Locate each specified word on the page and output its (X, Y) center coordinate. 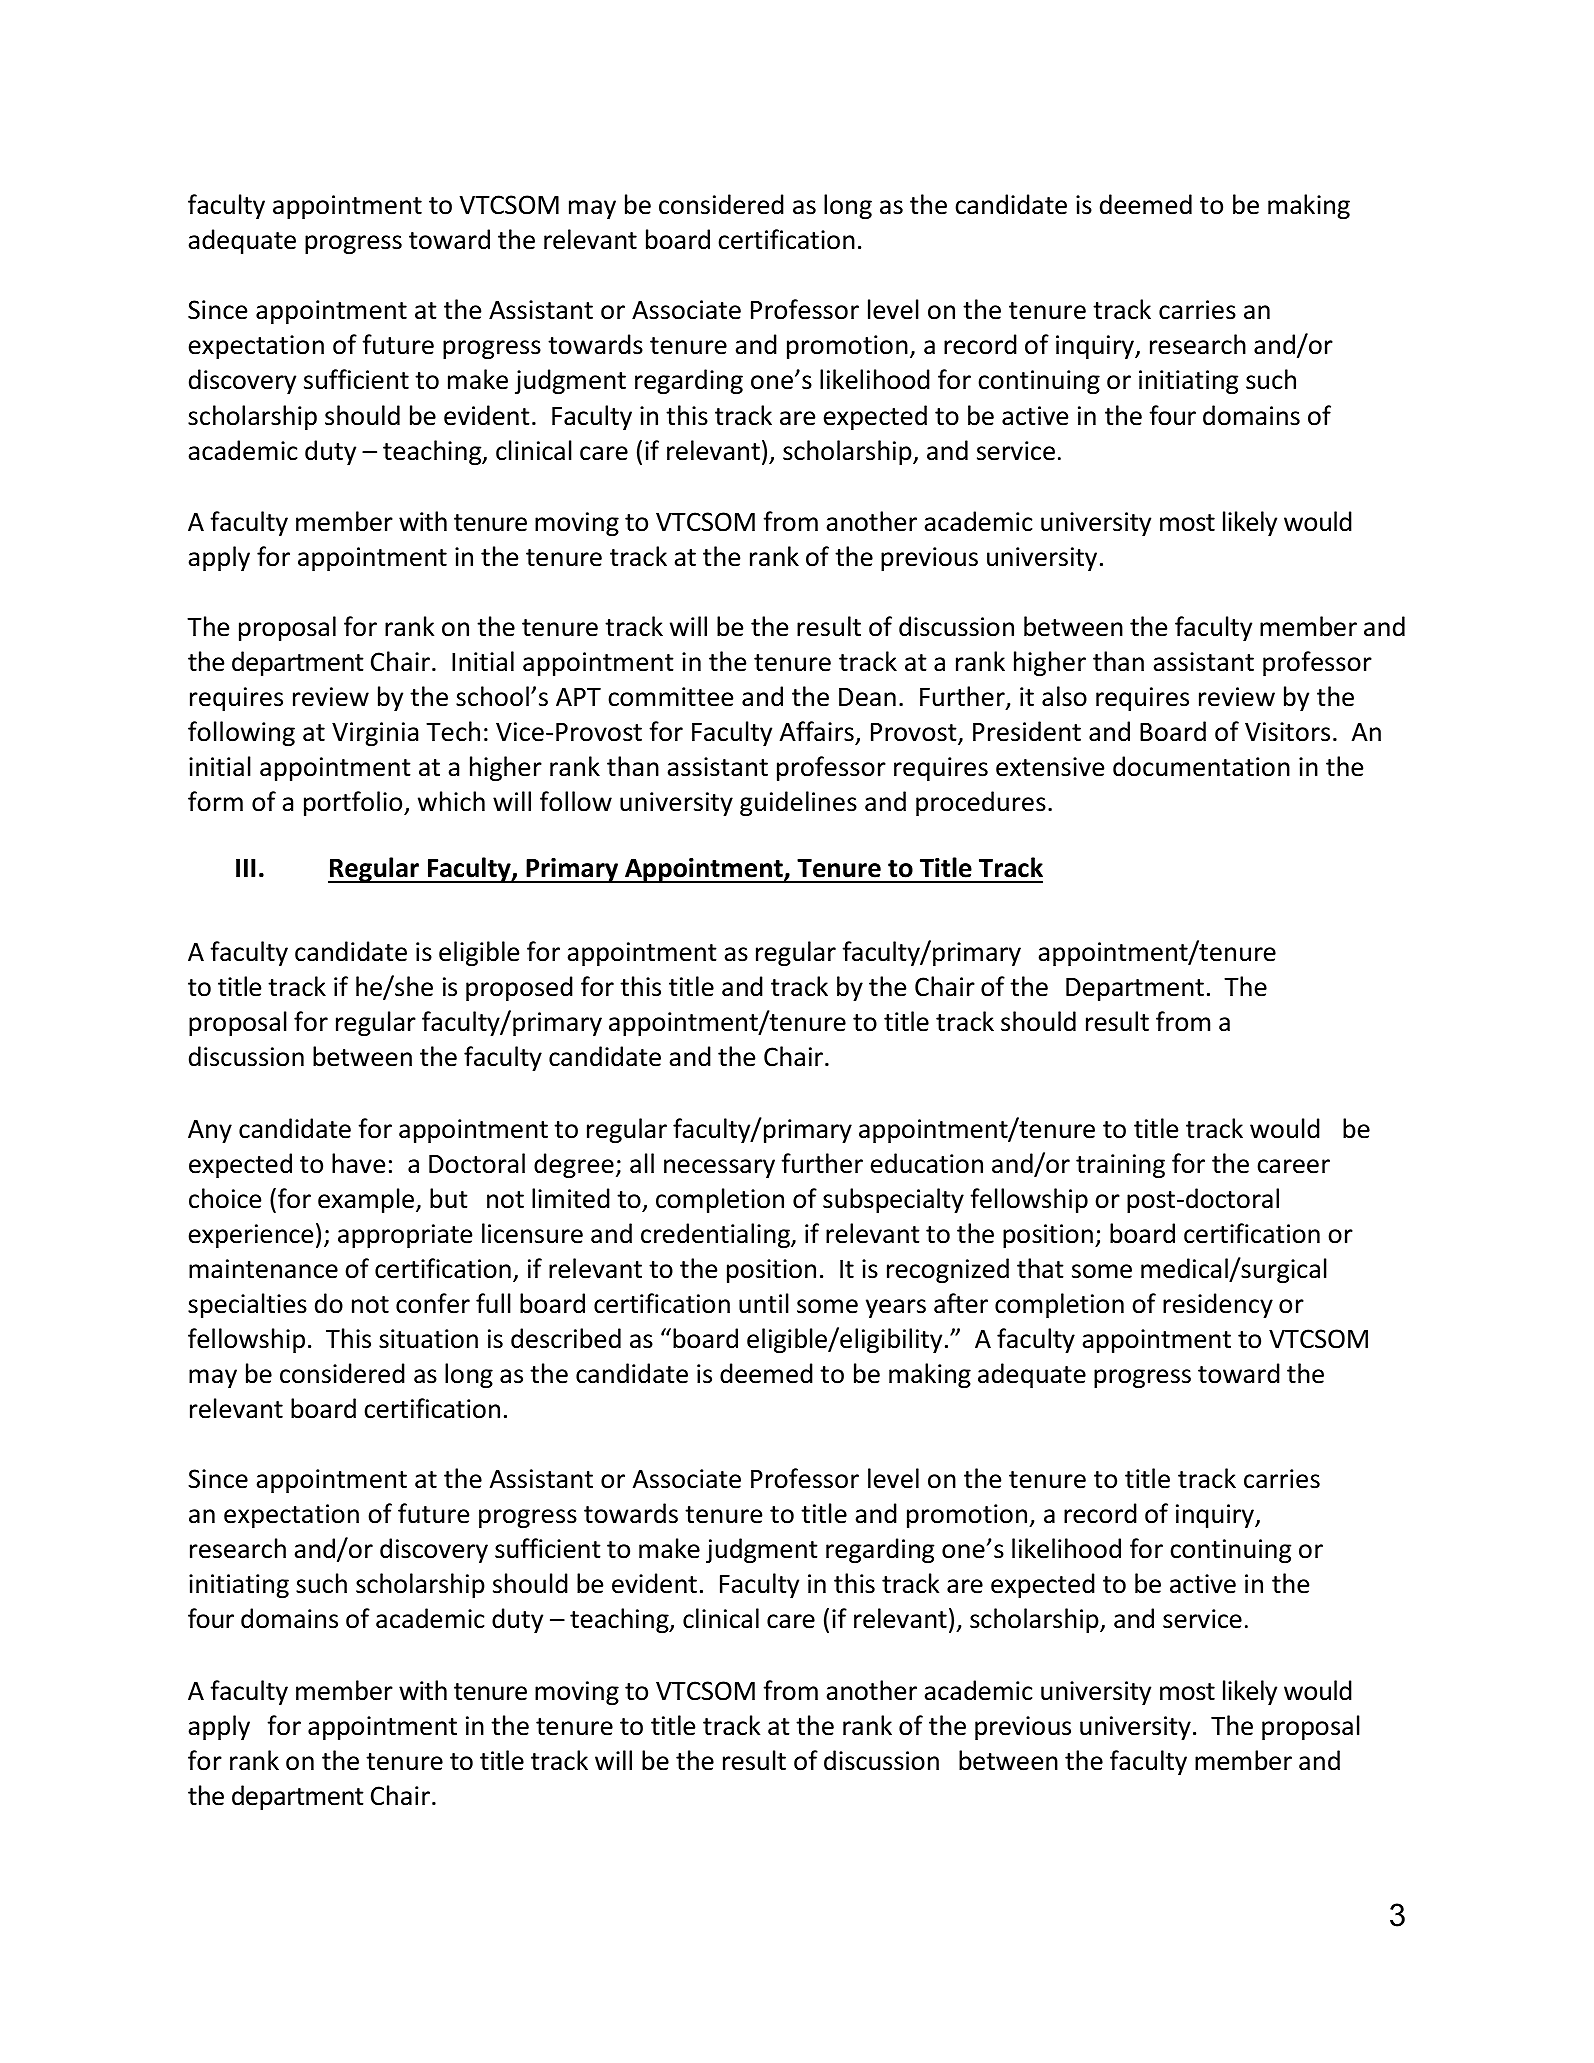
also (1064, 696)
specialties (247, 1305)
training (1120, 1166)
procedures (981, 803)
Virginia (375, 734)
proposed (519, 988)
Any (210, 1131)
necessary (719, 1168)
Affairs (817, 731)
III (245, 867)
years (896, 1308)
